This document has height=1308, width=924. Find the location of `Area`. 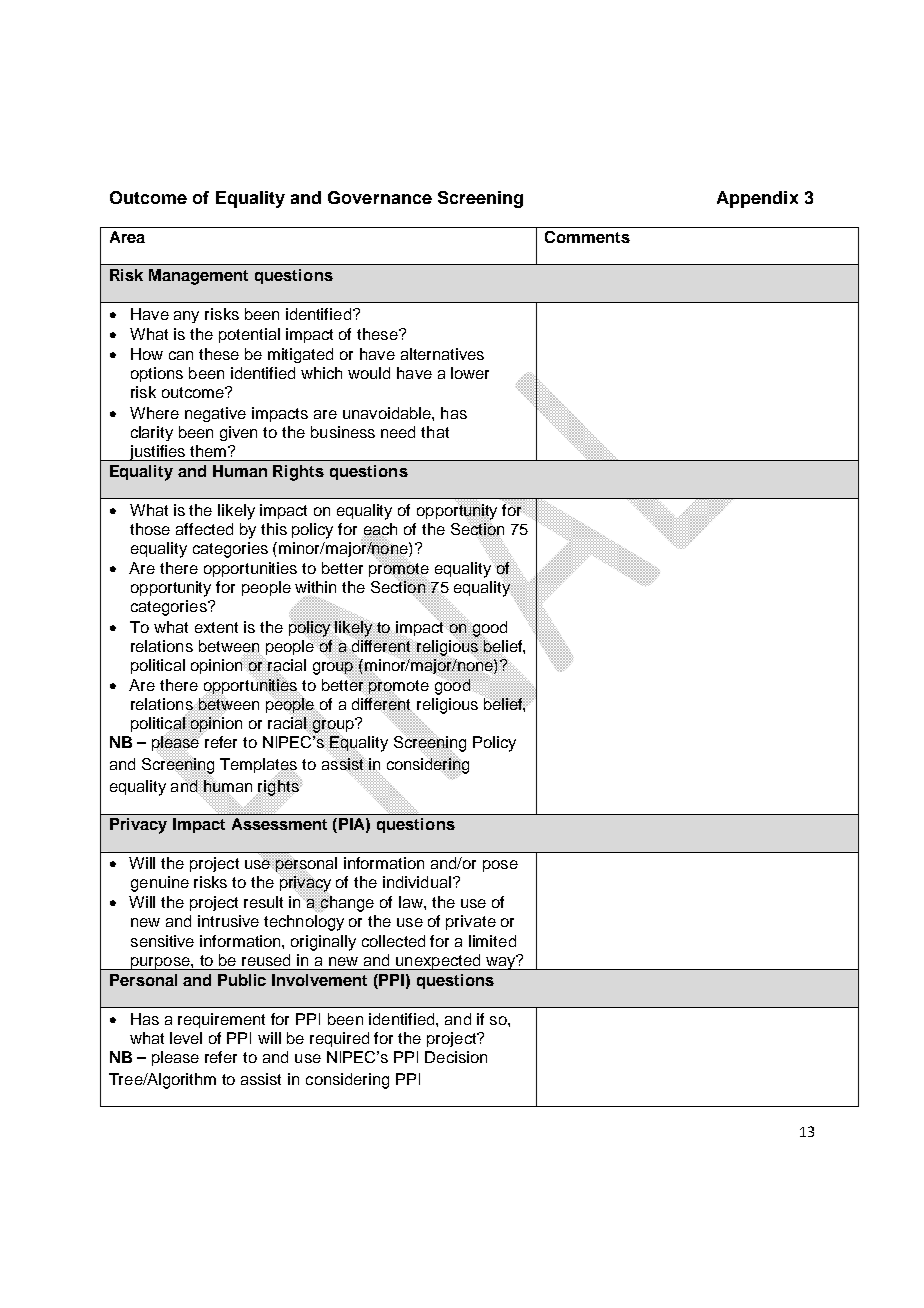

Area is located at coordinates (127, 237).
